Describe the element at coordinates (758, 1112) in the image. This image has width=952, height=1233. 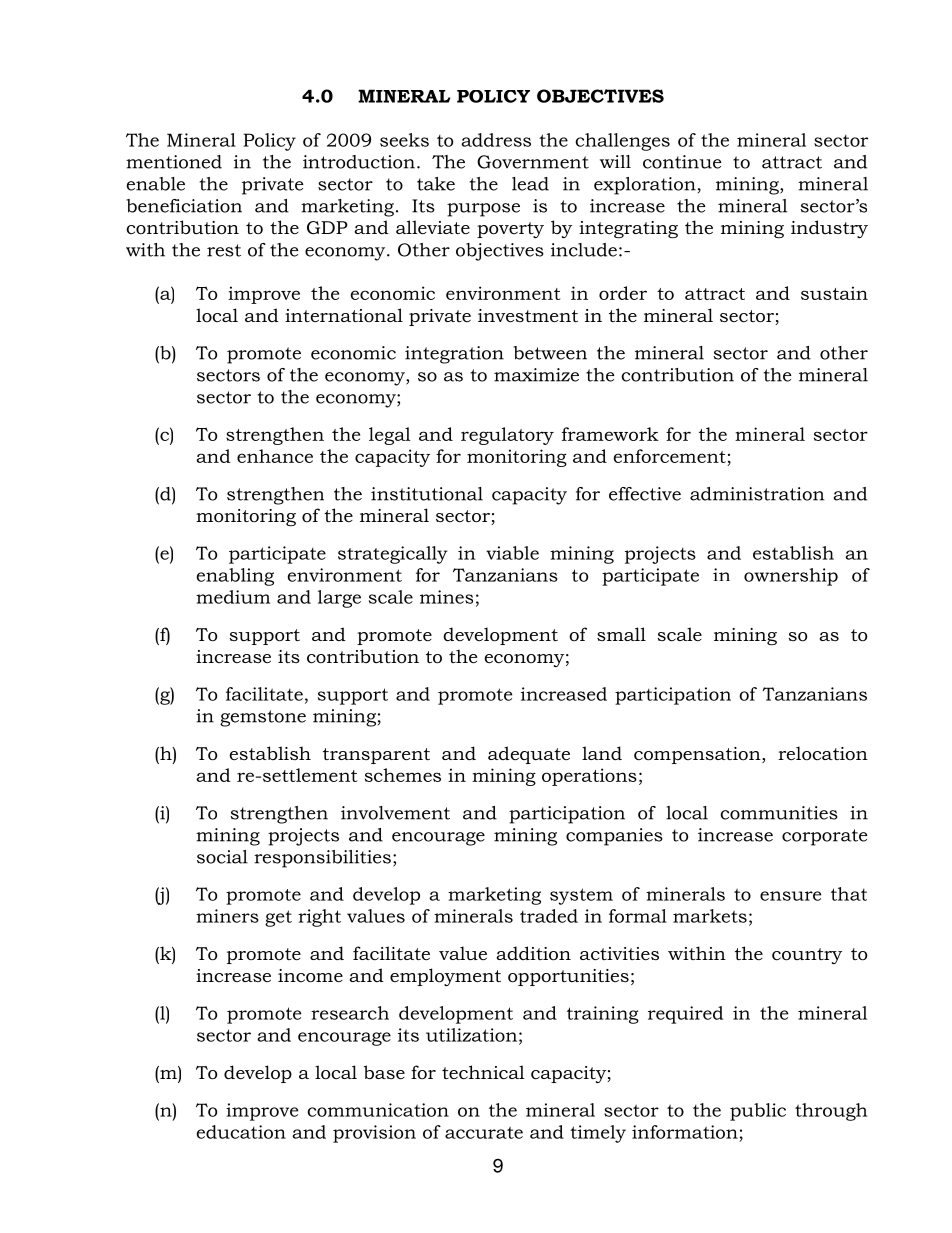
I see `public` at that location.
